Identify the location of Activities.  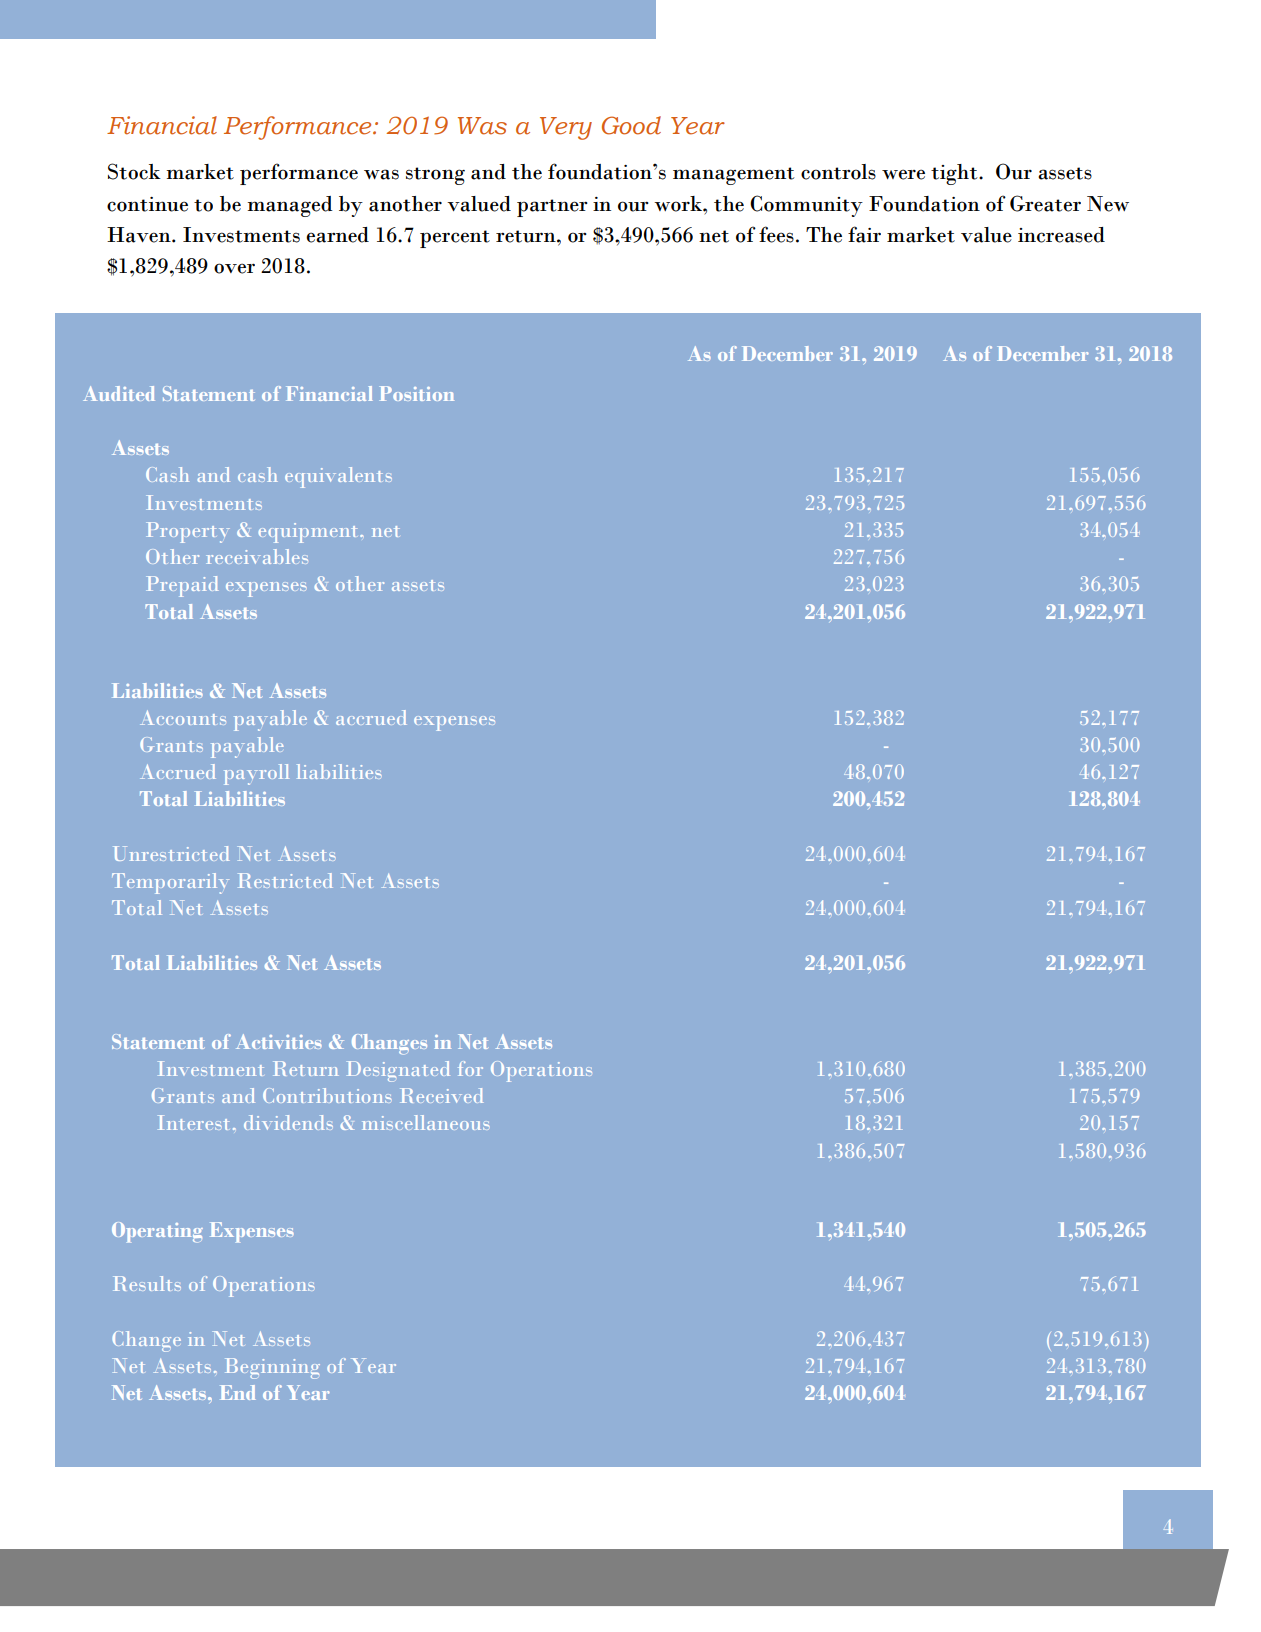
(279, 1041).
